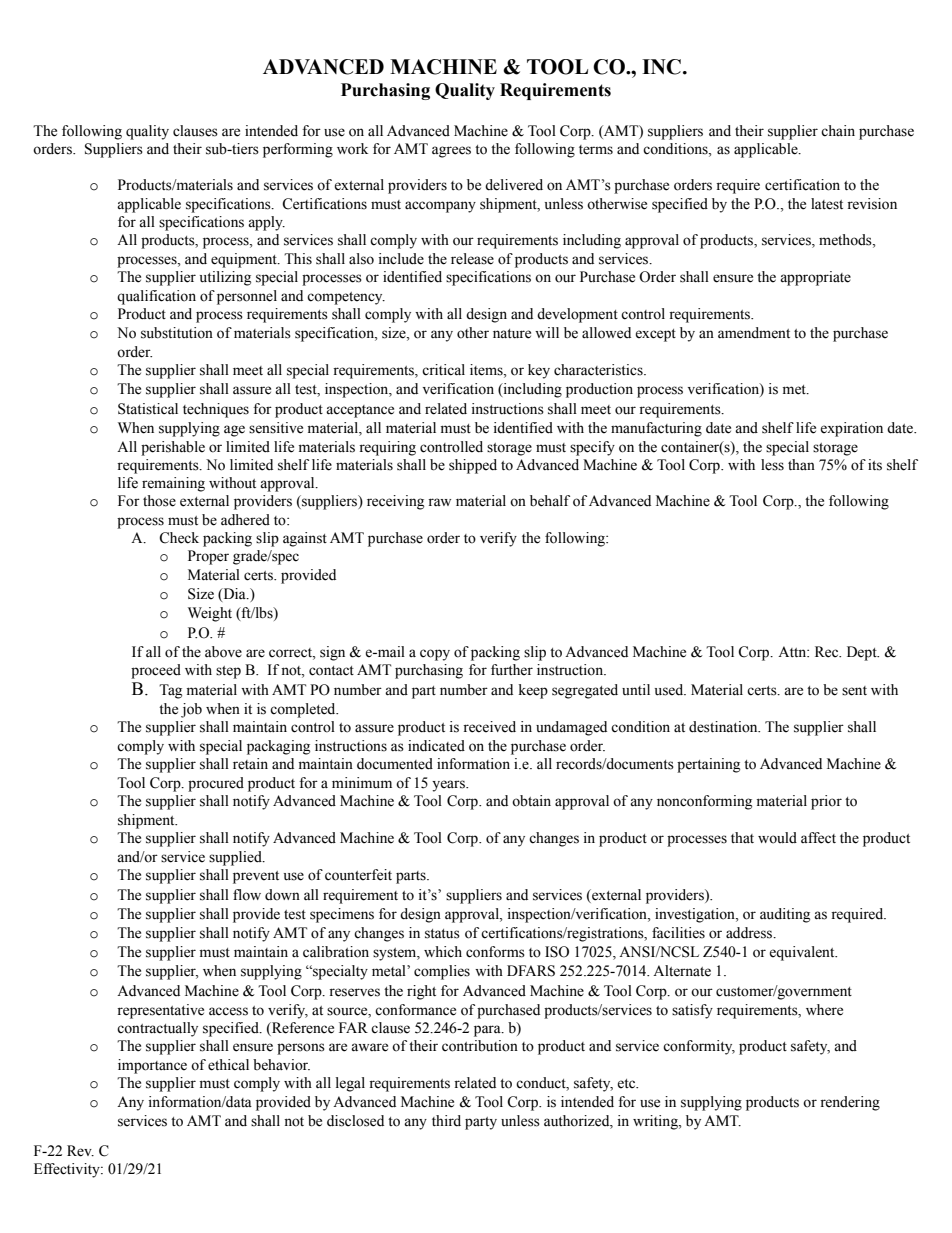 Image resolution: width=952 pixels, height=1233 pixels. Describe the element at coordinates (531, 801) in the image. I see `obtain` at that location.
